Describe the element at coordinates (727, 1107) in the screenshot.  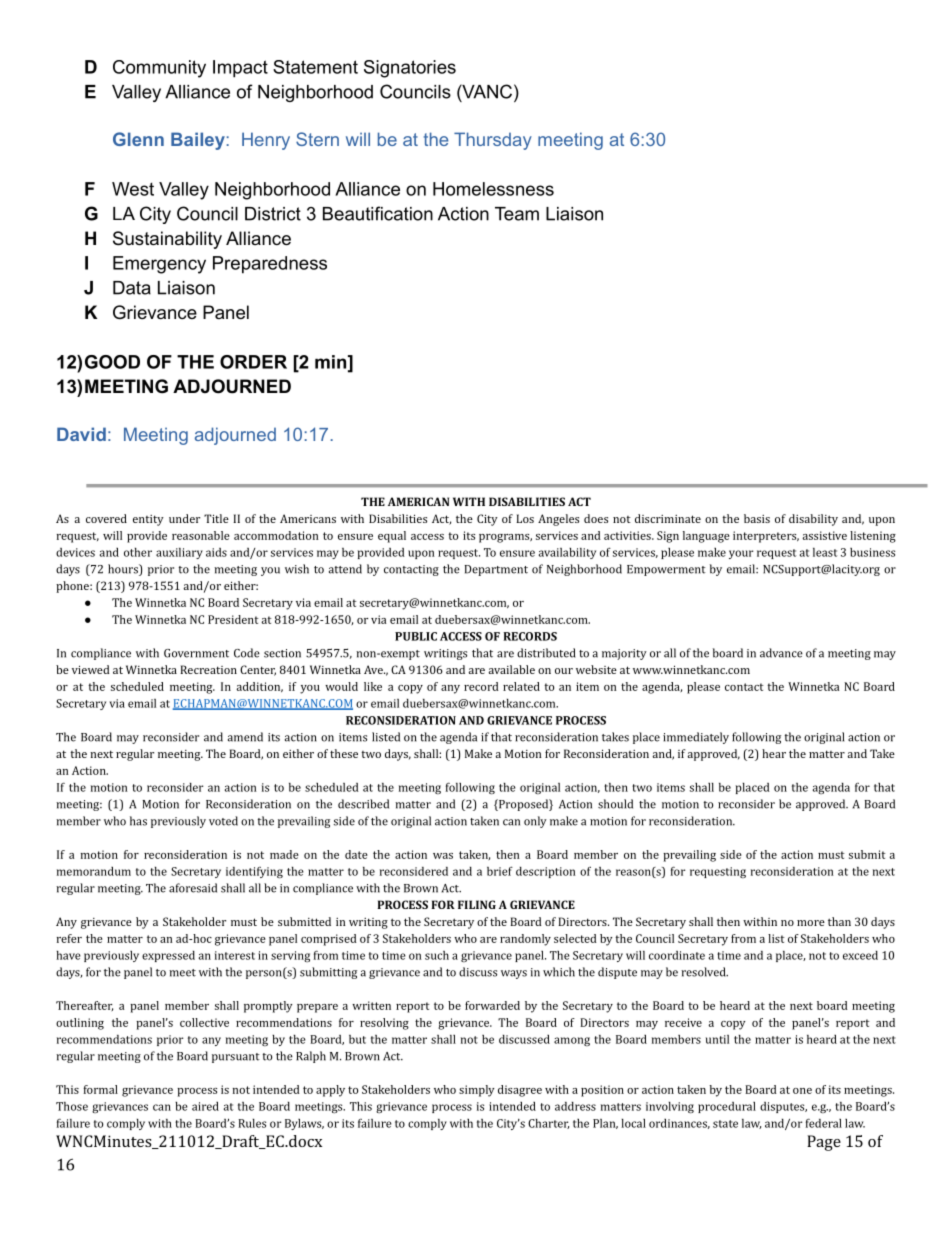
I see `procedural` at that location.
